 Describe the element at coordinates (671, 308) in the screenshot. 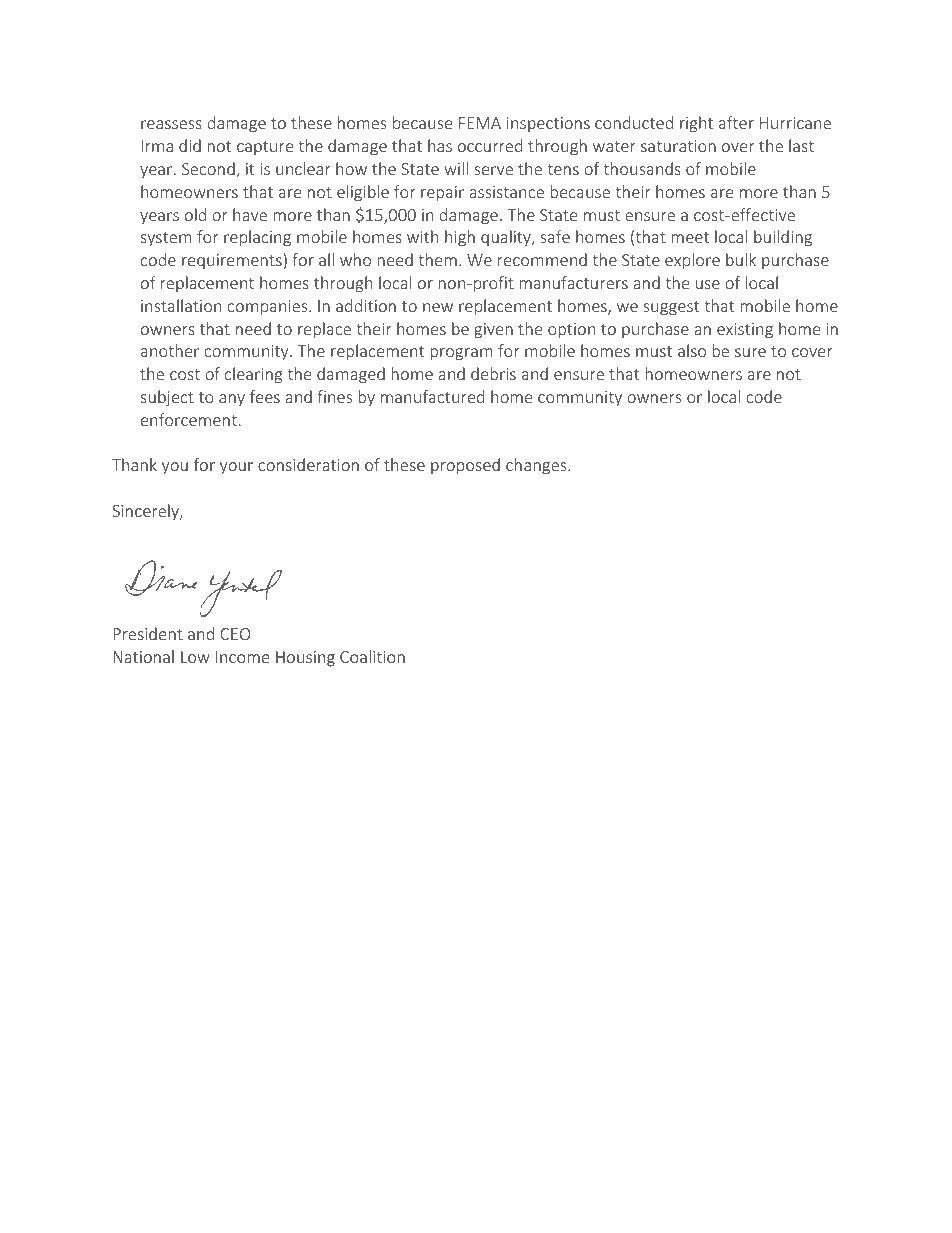

I see `suggest` at that location.
